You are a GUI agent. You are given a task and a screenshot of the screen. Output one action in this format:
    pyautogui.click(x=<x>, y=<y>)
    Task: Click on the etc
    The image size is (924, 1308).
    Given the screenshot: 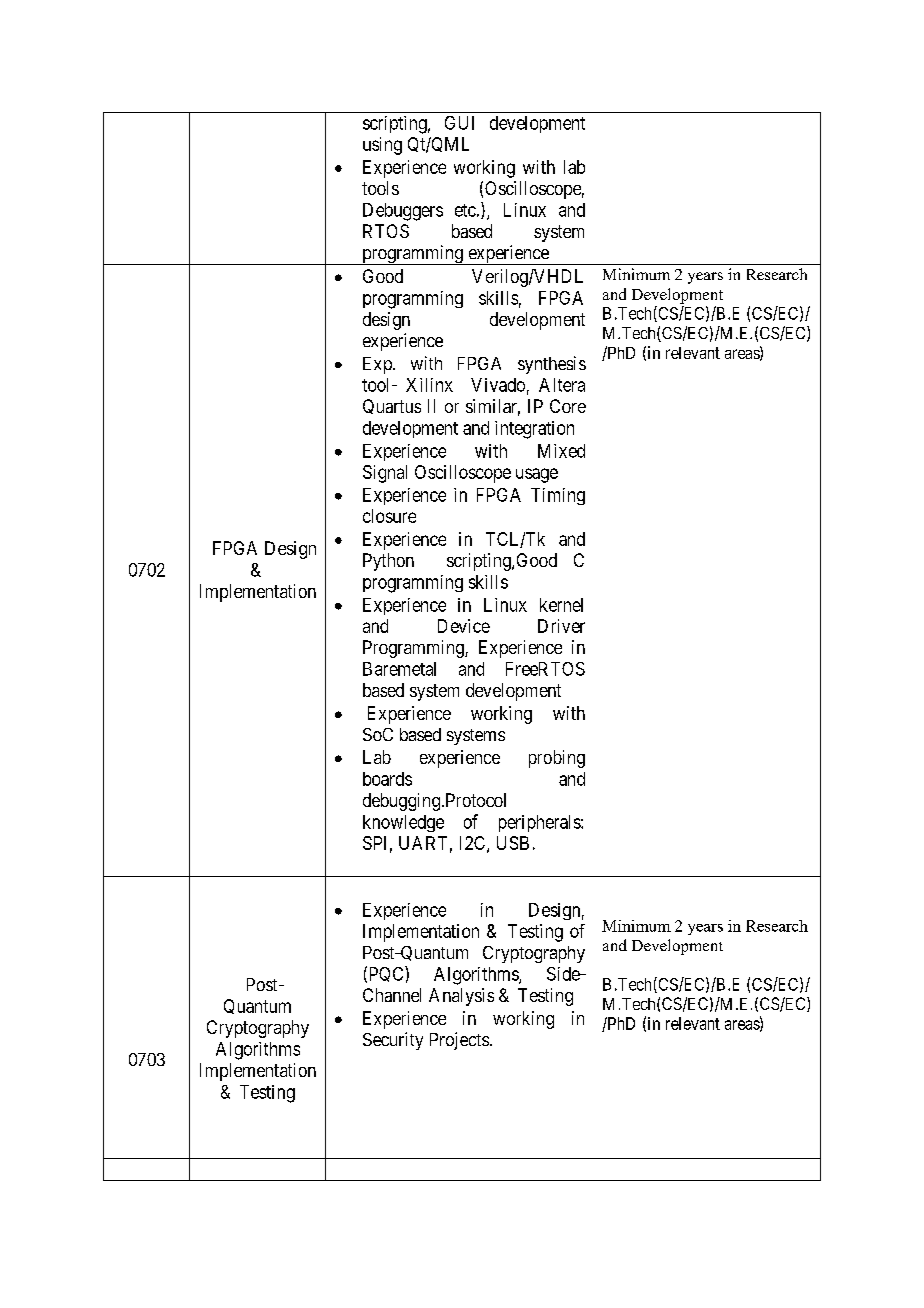 What is the action you would take?
    pyautogui.click(x=465, y=210)
